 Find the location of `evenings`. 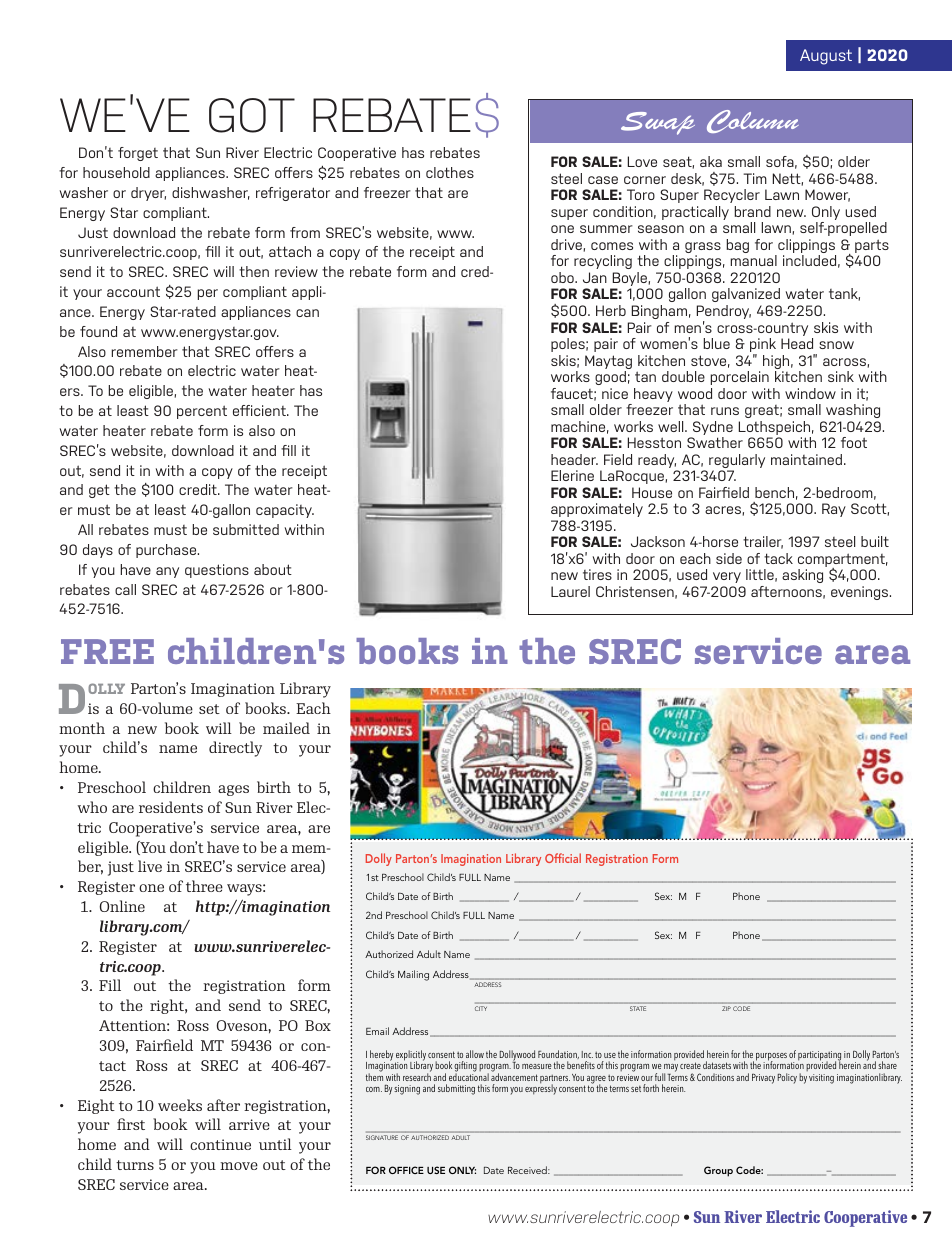

evenings is located at coordinates (861, 593).
